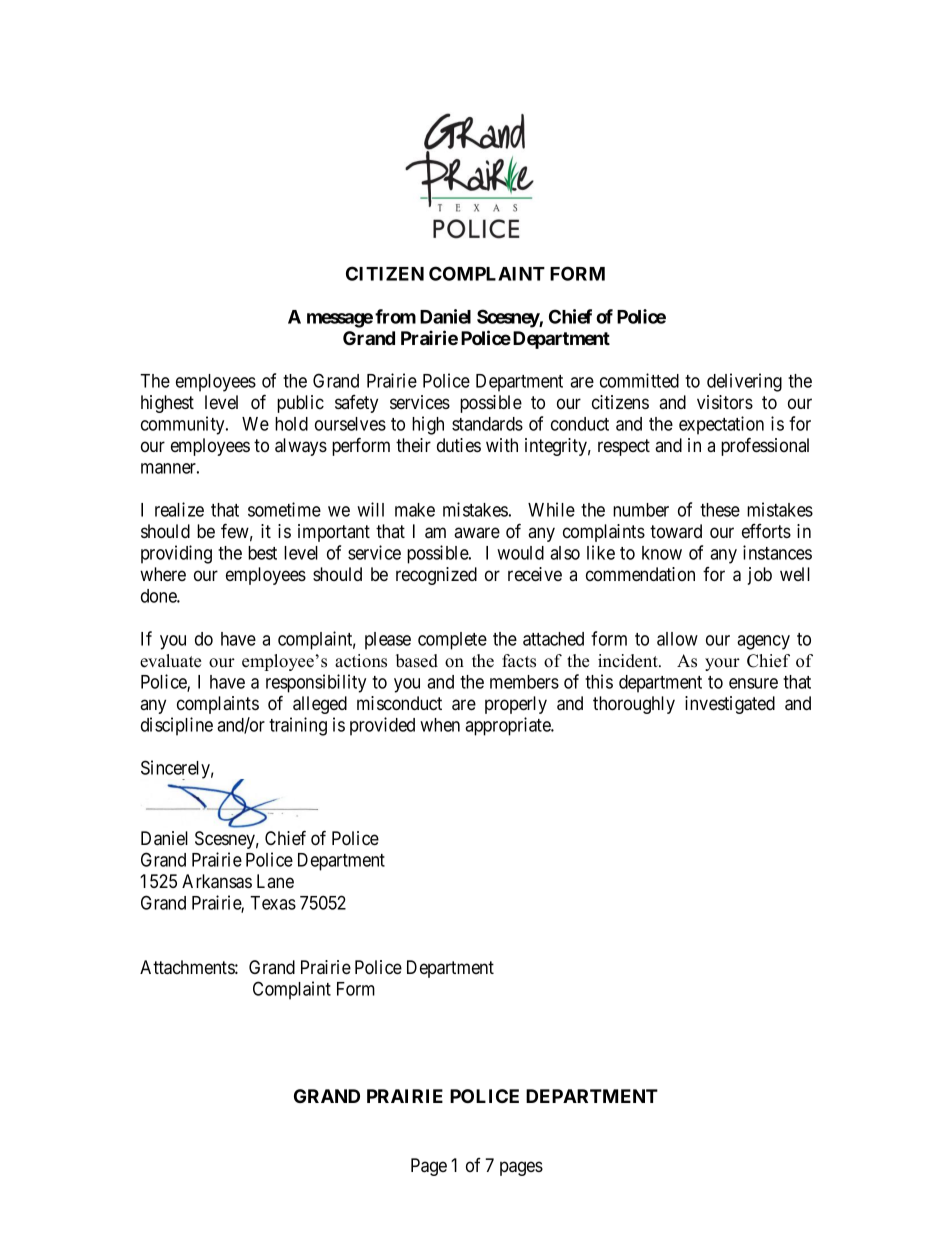 Image resolution: width=952 pixels, height=1233 pixels. Describe the element at coordinates (677, 639) in the image. I see `allow` at that location.
